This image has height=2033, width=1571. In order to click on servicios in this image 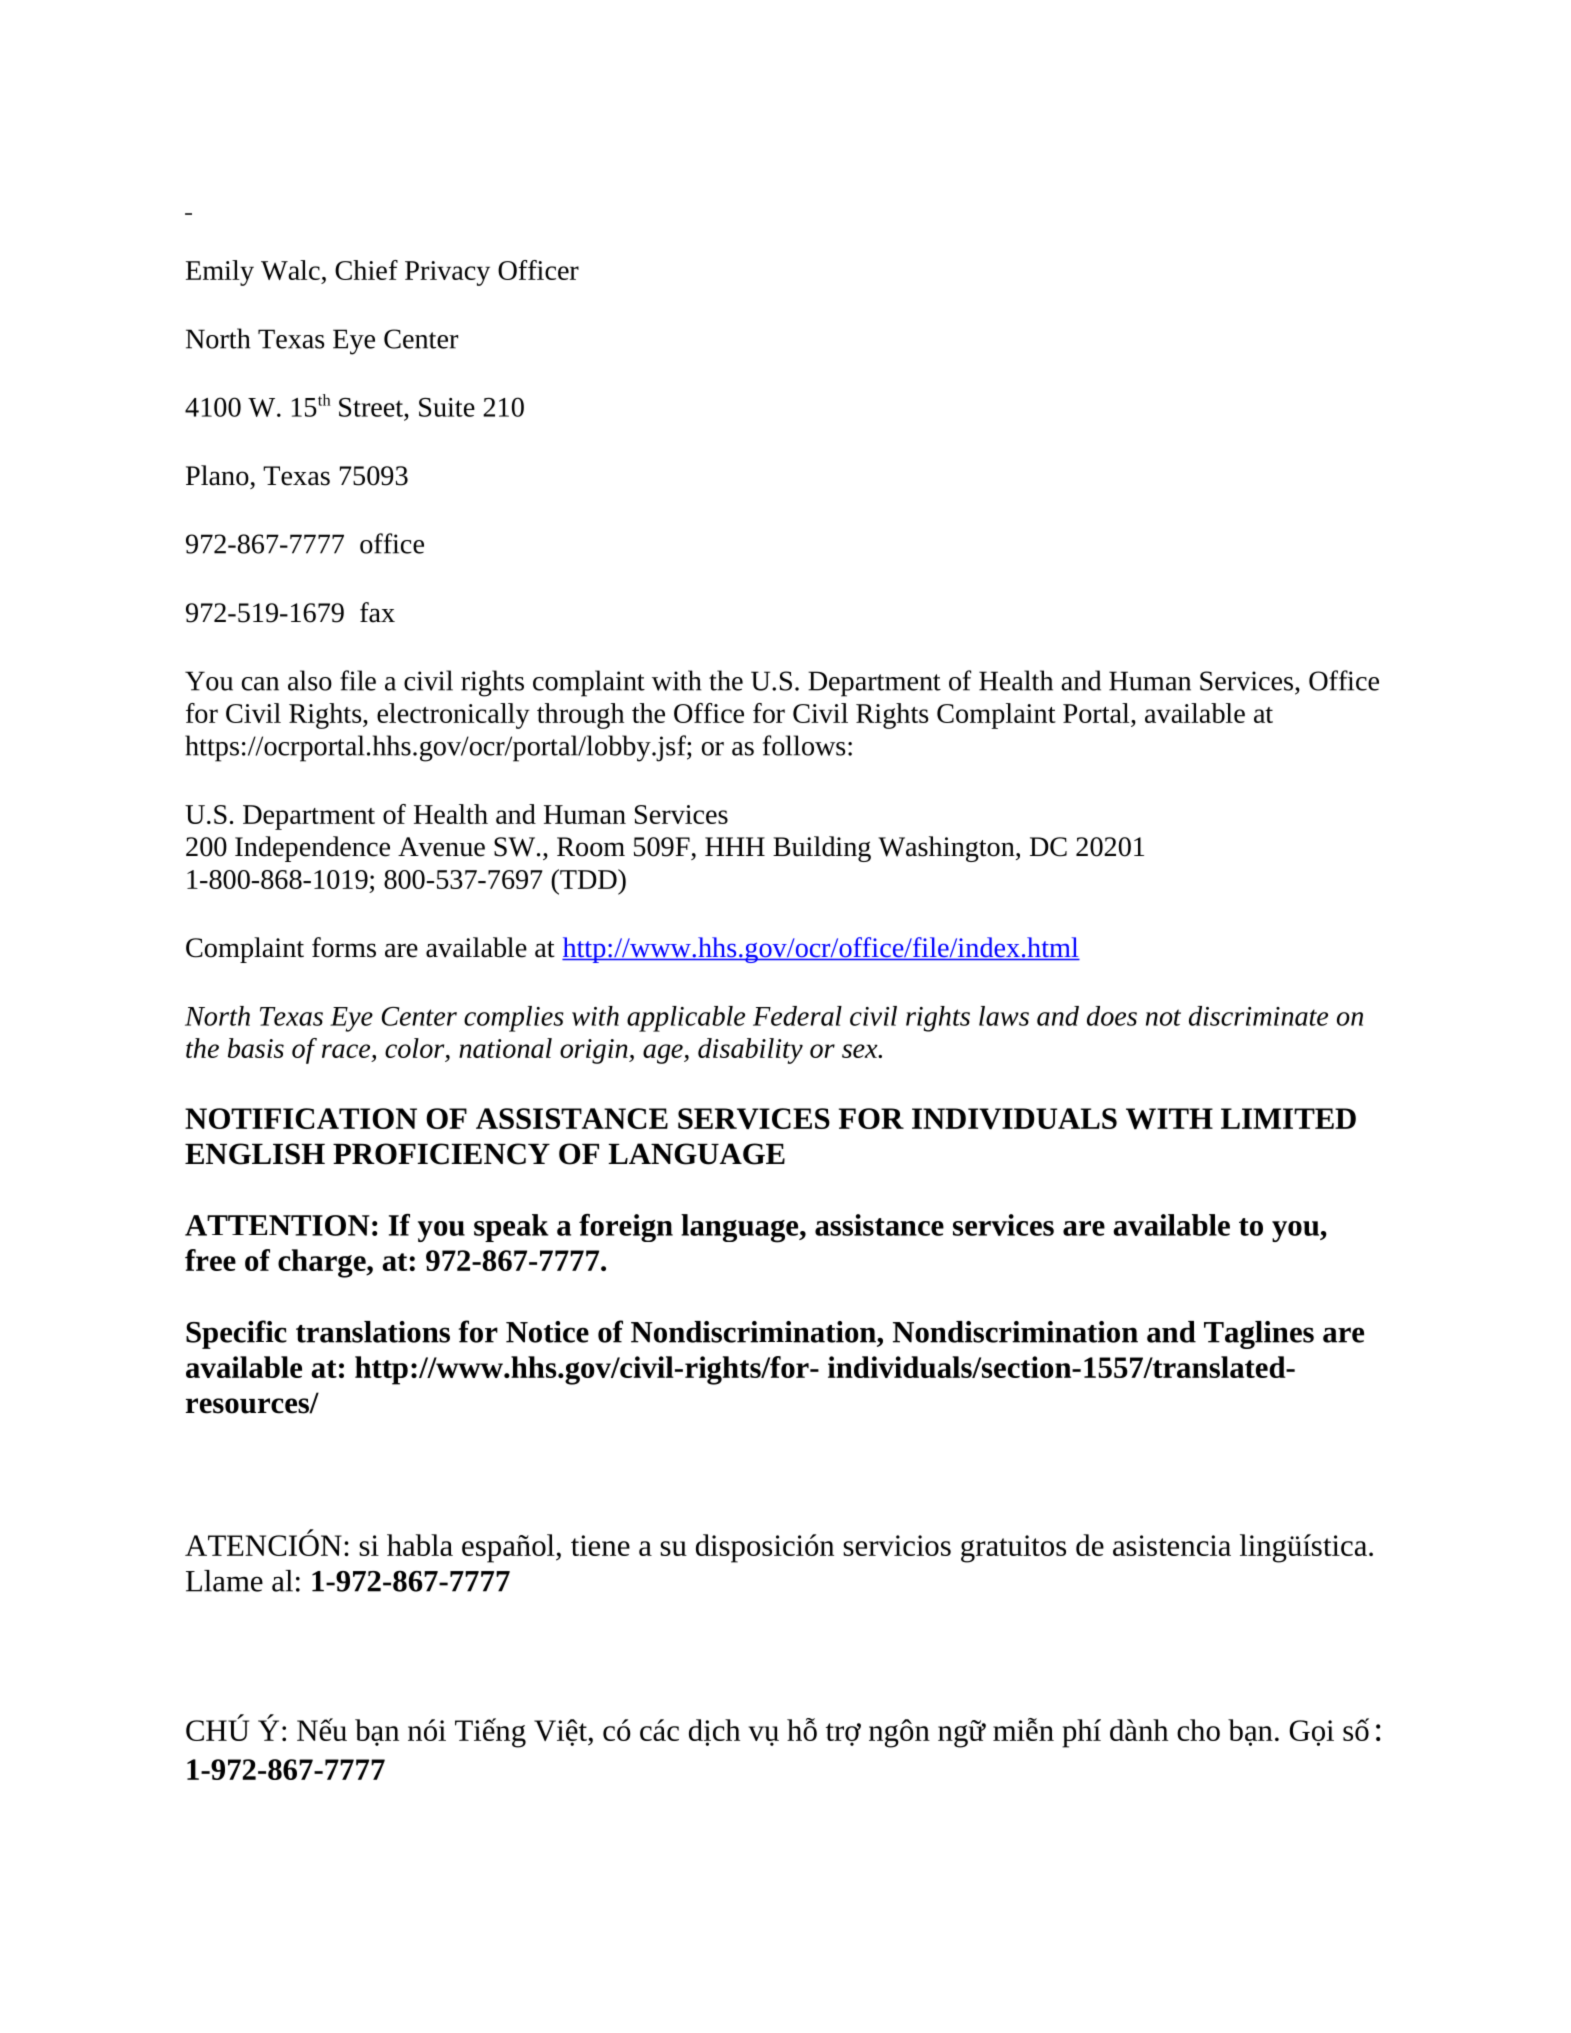, I will do `click(897, 1545)`.
